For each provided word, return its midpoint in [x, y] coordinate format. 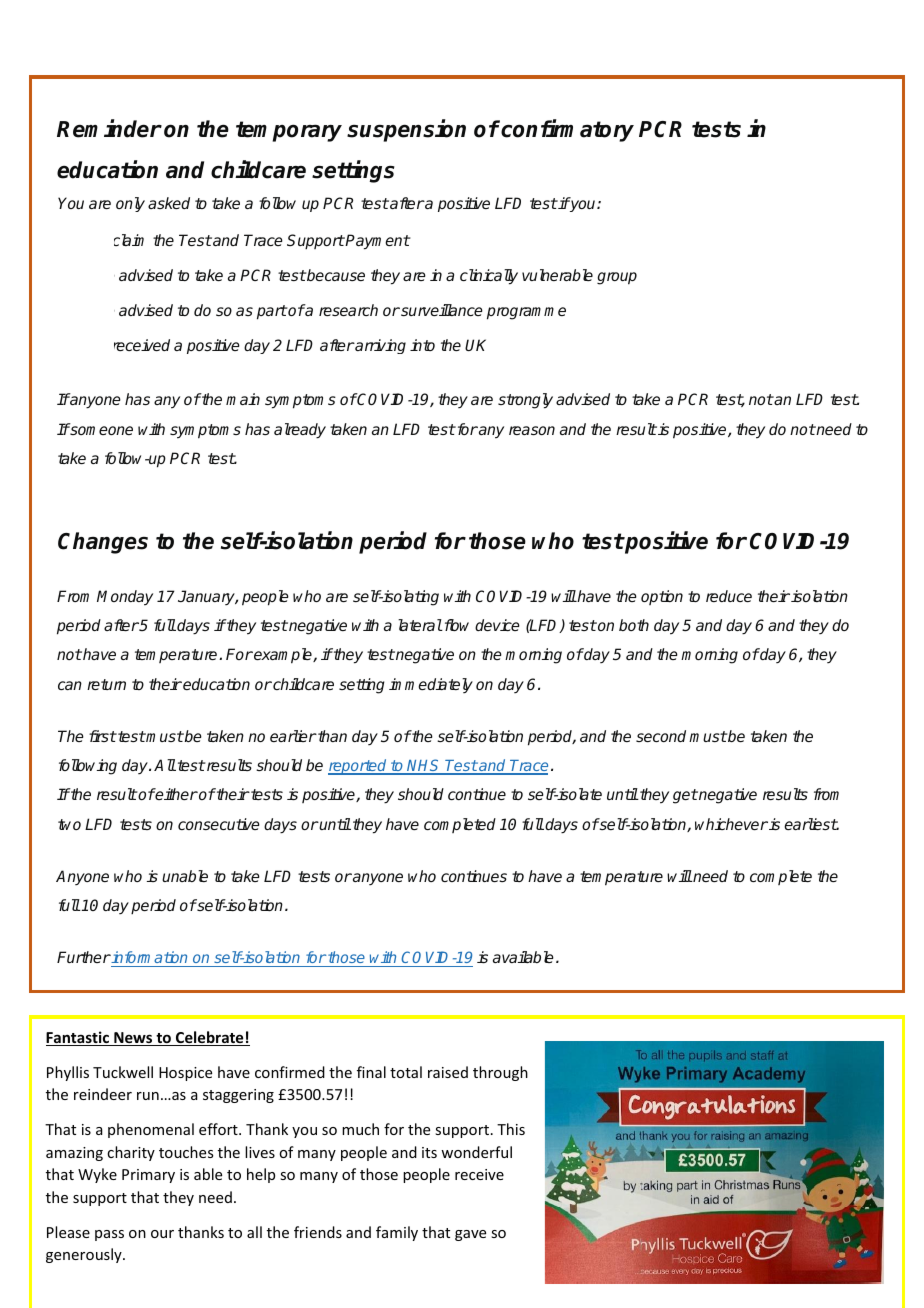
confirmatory [566, 130]
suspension [406, 131]
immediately [431, 685]
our [162, 1234]
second [661, 736]
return [106, 684]
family [397, 1233]
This [511, 1129]
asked [169, 203]
